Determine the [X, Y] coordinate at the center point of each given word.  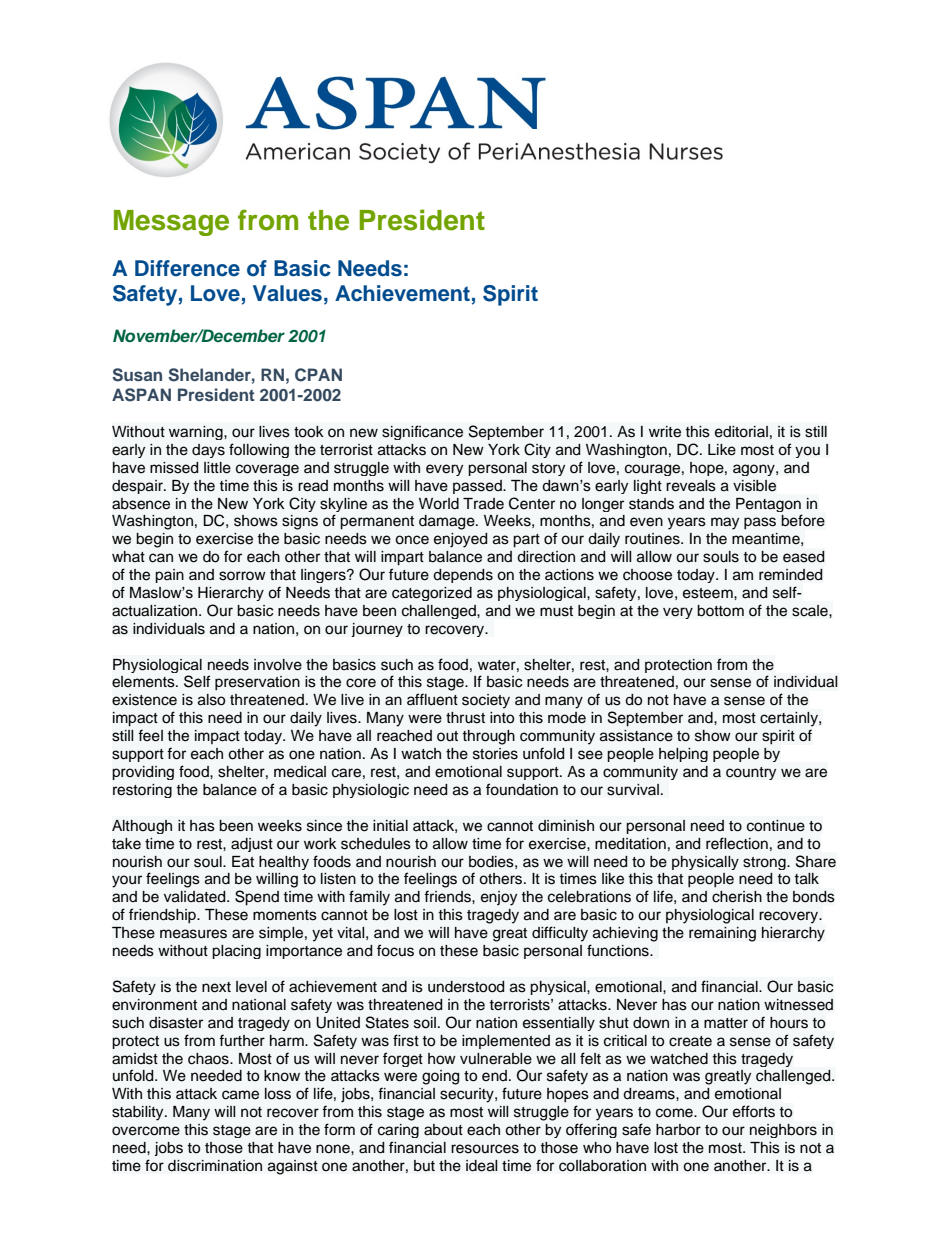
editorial [741, 432]
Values [287, 293]
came [240, 1095]
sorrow [242, 576]
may [725, 523]
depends [463, 576]
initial [390, 826]
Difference [187, 268]
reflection [737, 843]
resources [485, 1149]
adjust [252, 845]
